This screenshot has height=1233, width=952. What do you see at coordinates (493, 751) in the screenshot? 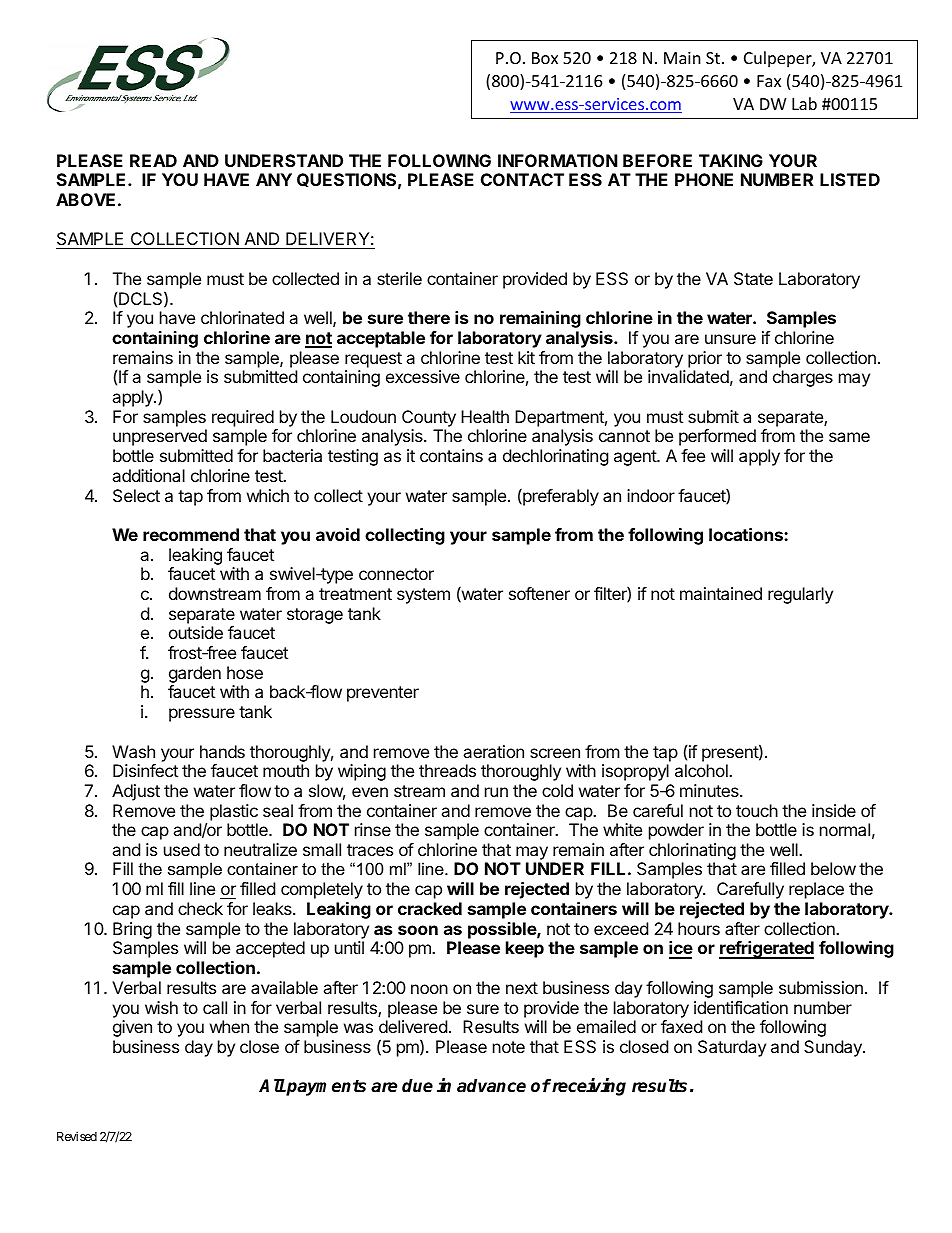
I see `aeration` at bounding box center [493, 751].
